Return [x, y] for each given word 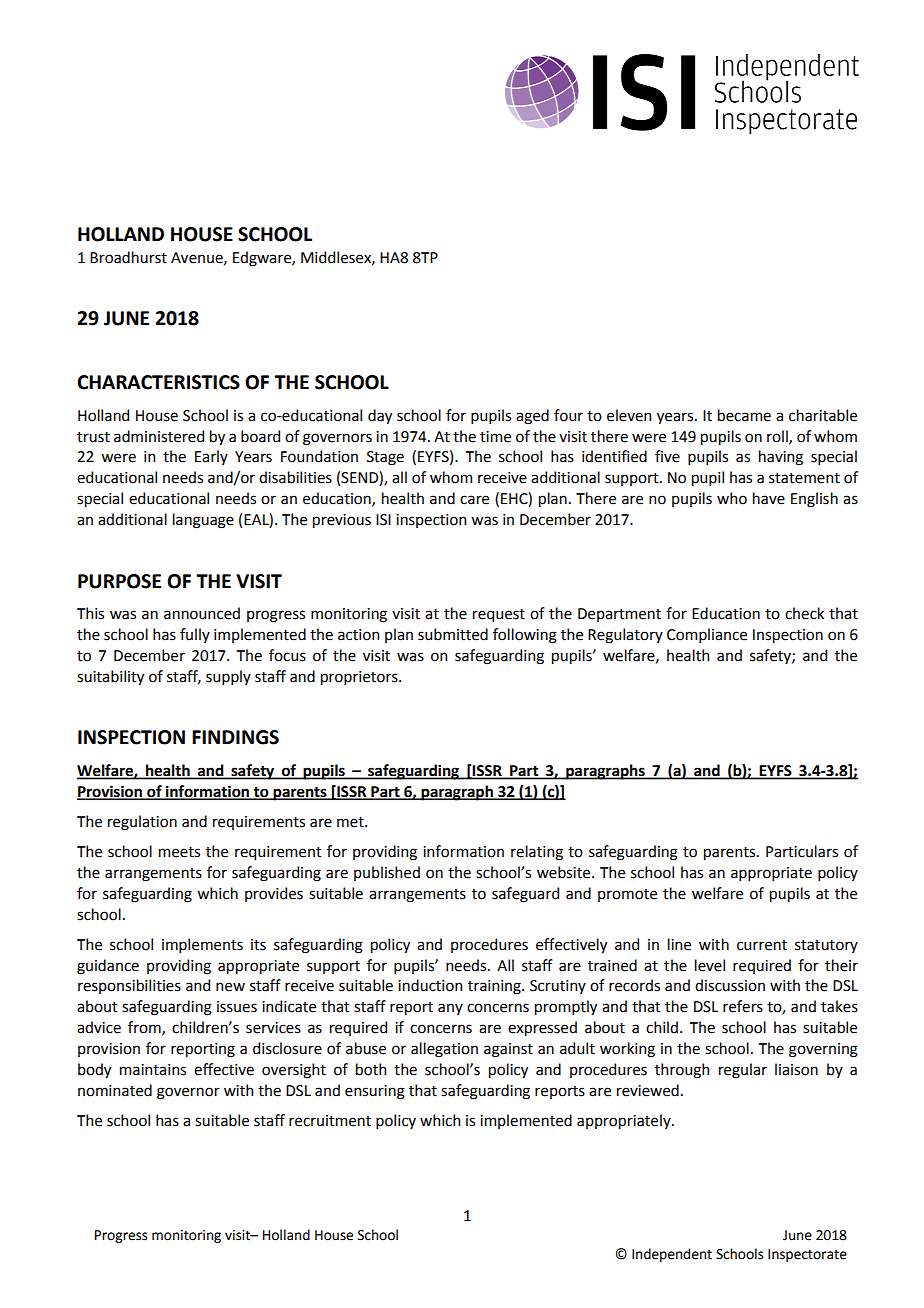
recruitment [330, 1121]
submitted [453, 634]
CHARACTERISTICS [158, 382]
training [495, 987]
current [762, 945]
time [495, 437]
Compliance [707, 635]
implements [202, 945]
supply [228, 677]
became [744, 415]
